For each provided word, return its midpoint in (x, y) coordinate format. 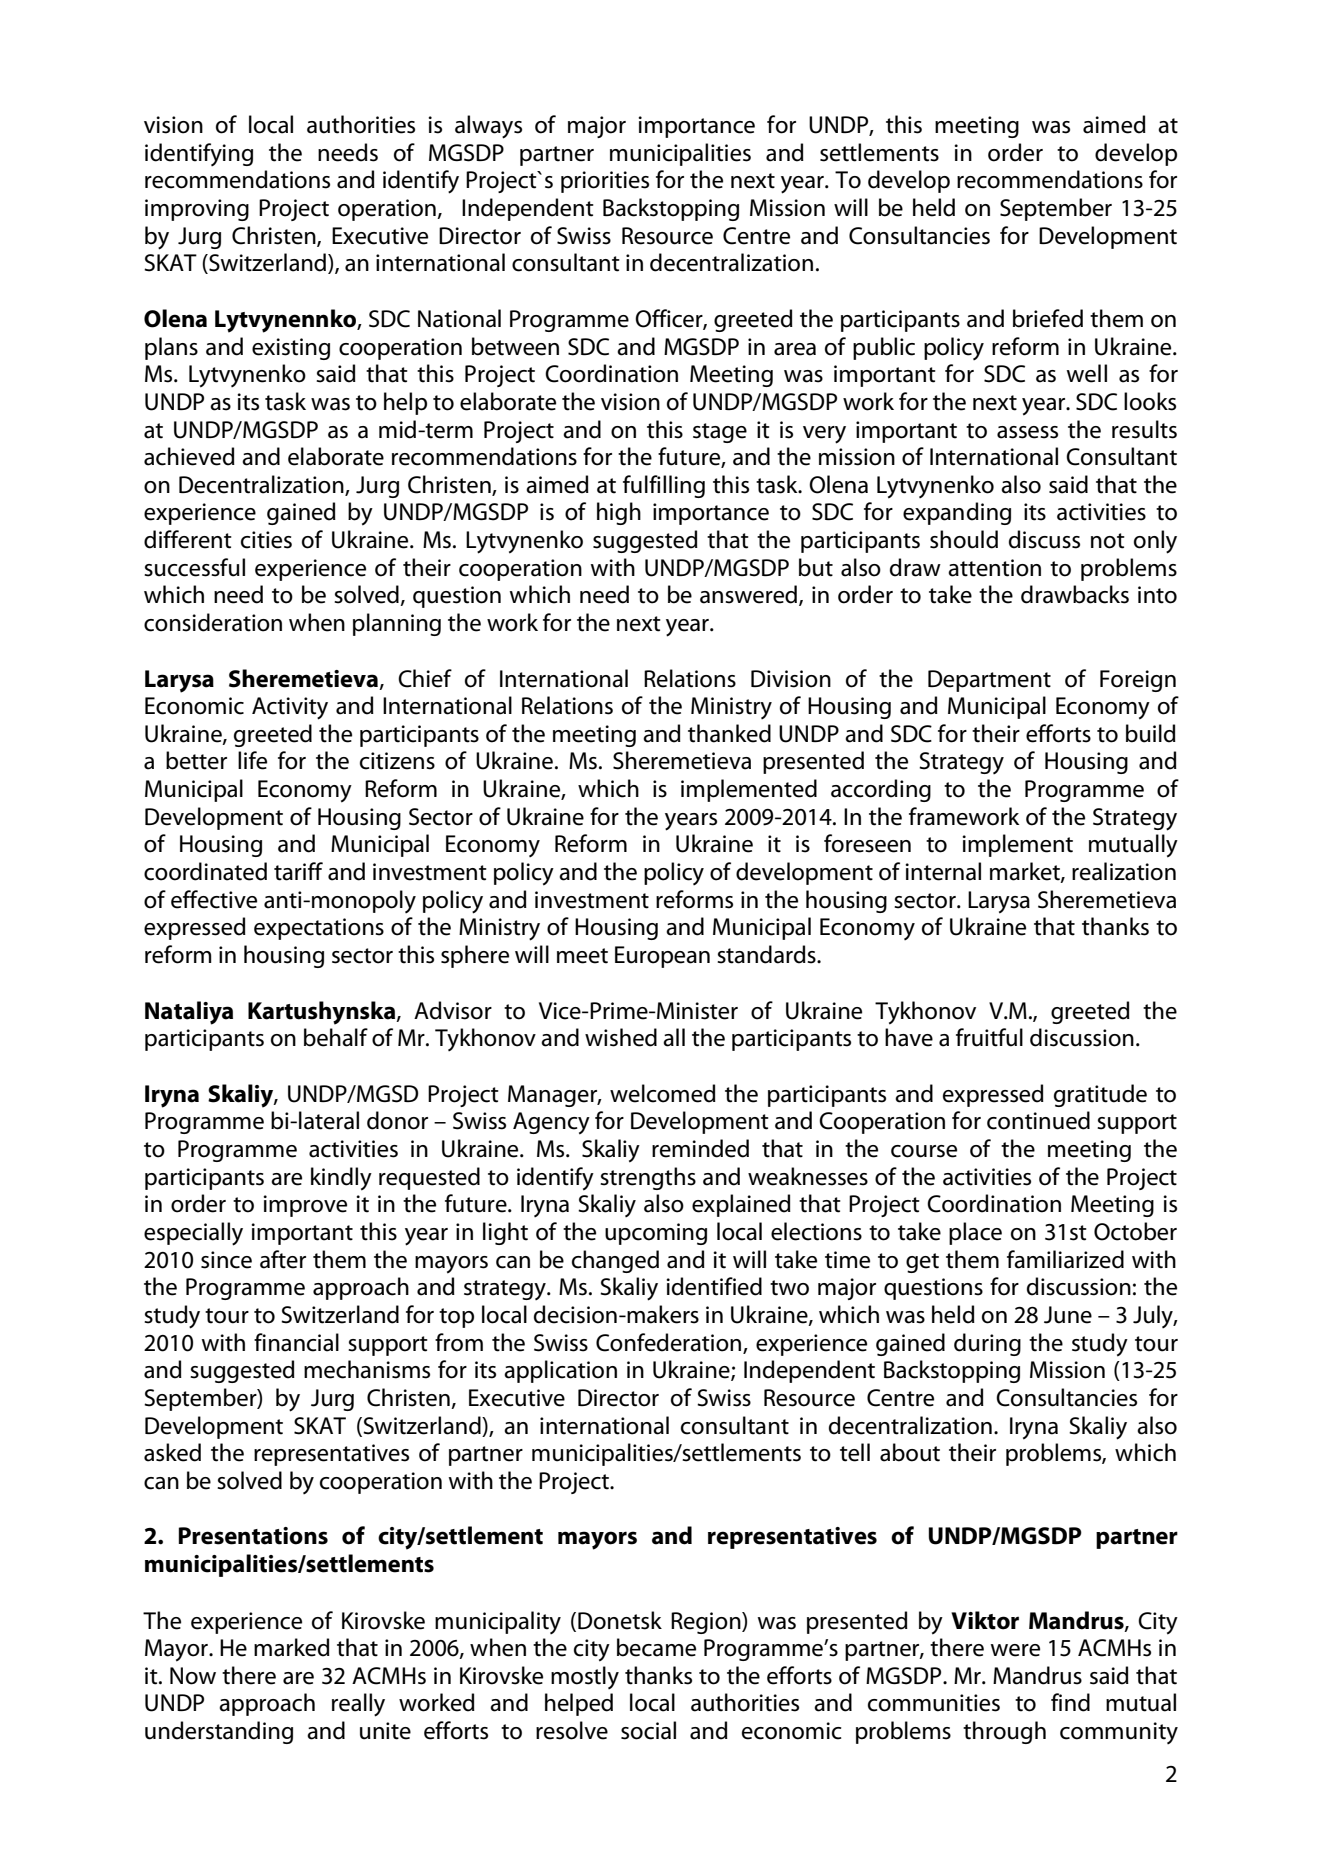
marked (292, 1647)
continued (1038, 1120)
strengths (648, 1178)
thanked (729, 733)
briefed (1048, 318)
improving (197, 210)
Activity (290, 708)
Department (989, 681)
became (656, 1647)
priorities (605, 182)
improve (305, 1206)
